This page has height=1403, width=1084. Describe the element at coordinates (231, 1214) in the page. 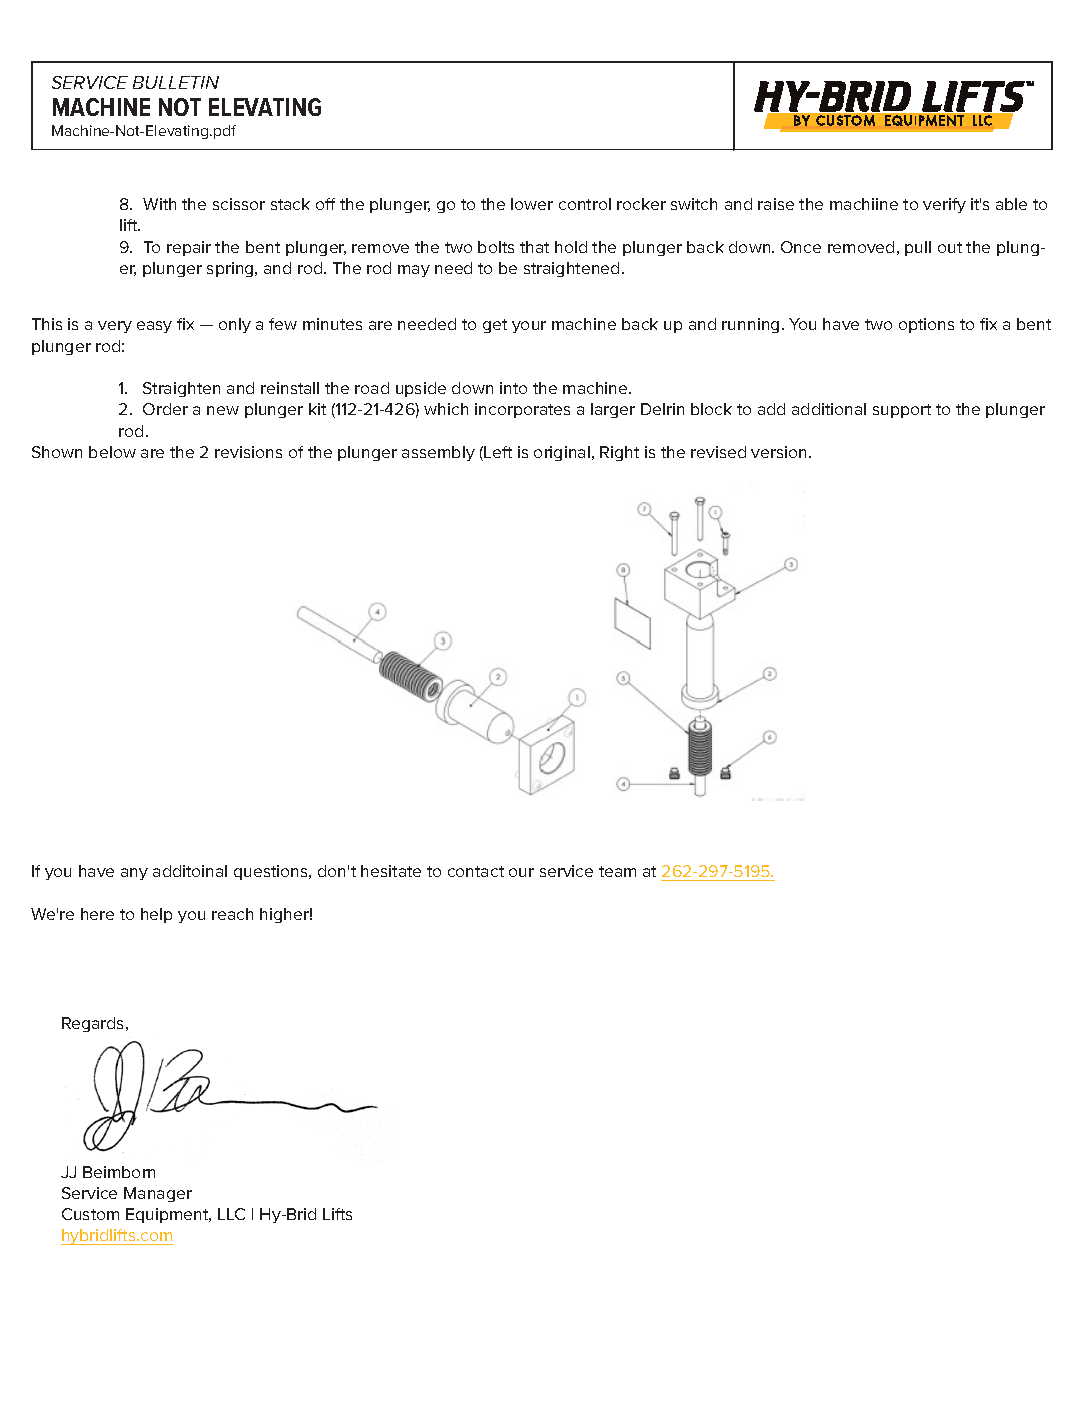

I see `LLC` at that location.
